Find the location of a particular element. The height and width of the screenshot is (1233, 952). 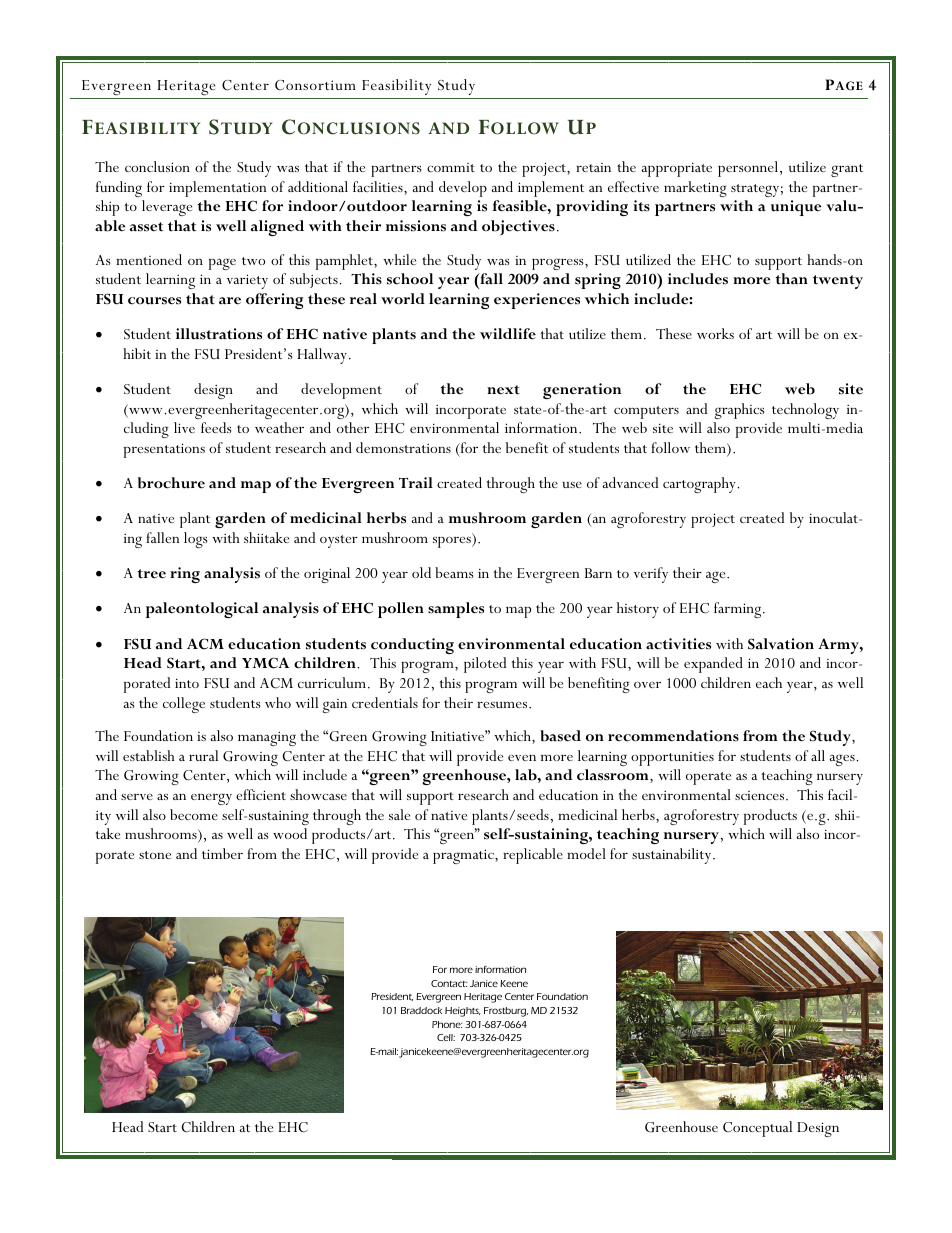

Braddock is located at coordinates (421, 1010).
